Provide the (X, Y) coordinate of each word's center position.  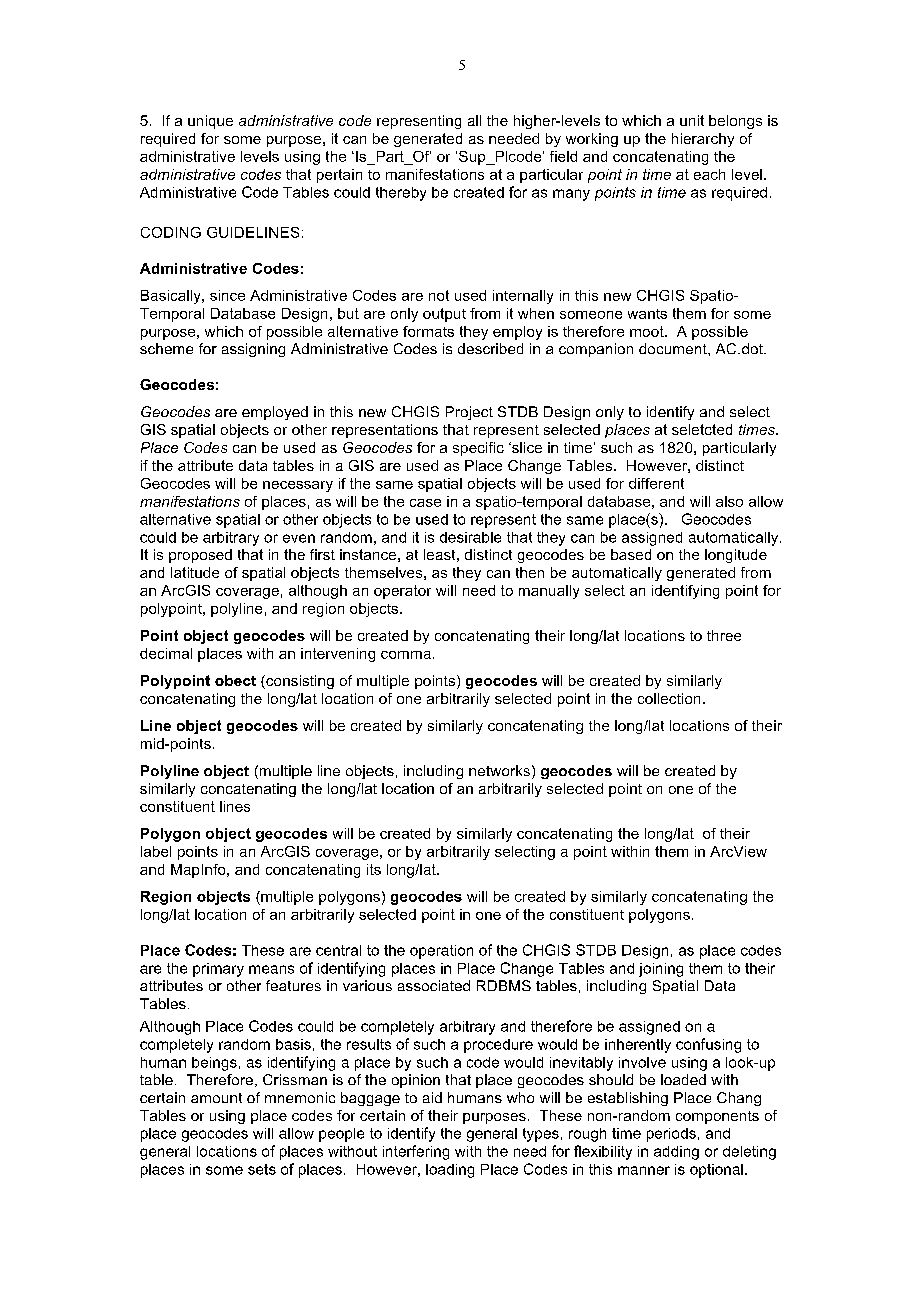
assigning (253, 350)
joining (661, 970)
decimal (166, 653)
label (156, 851)
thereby (401, 194)
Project (469, 413)
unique (210, 122)
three (724, 635)
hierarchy (703, 140)
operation (441, 952)
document (674, 348)
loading (450, 1171)
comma (406, 655)
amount (216, 1098)
